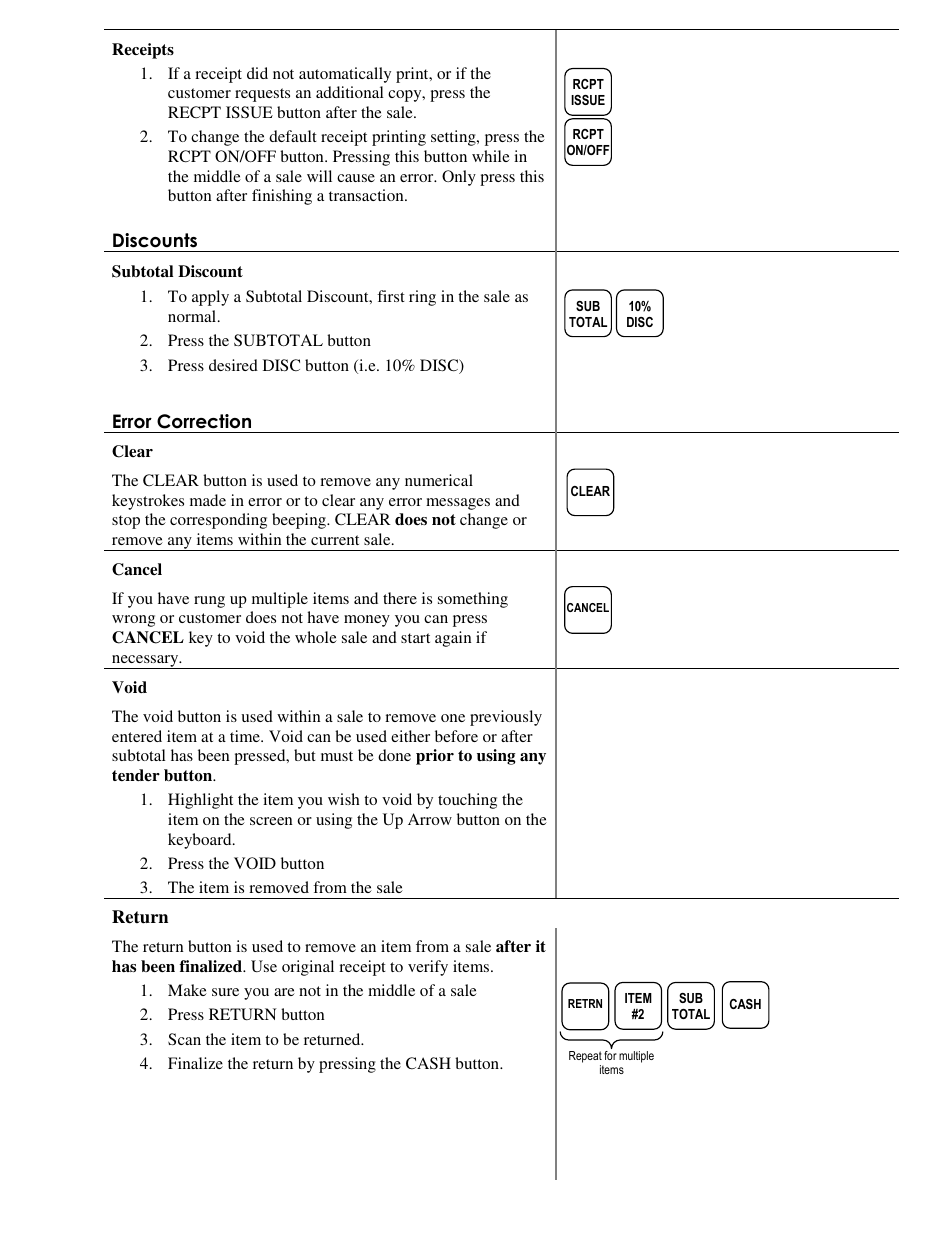 This document has width=952, height=1233. I want to click on Repeat, so click(585, 1057).
